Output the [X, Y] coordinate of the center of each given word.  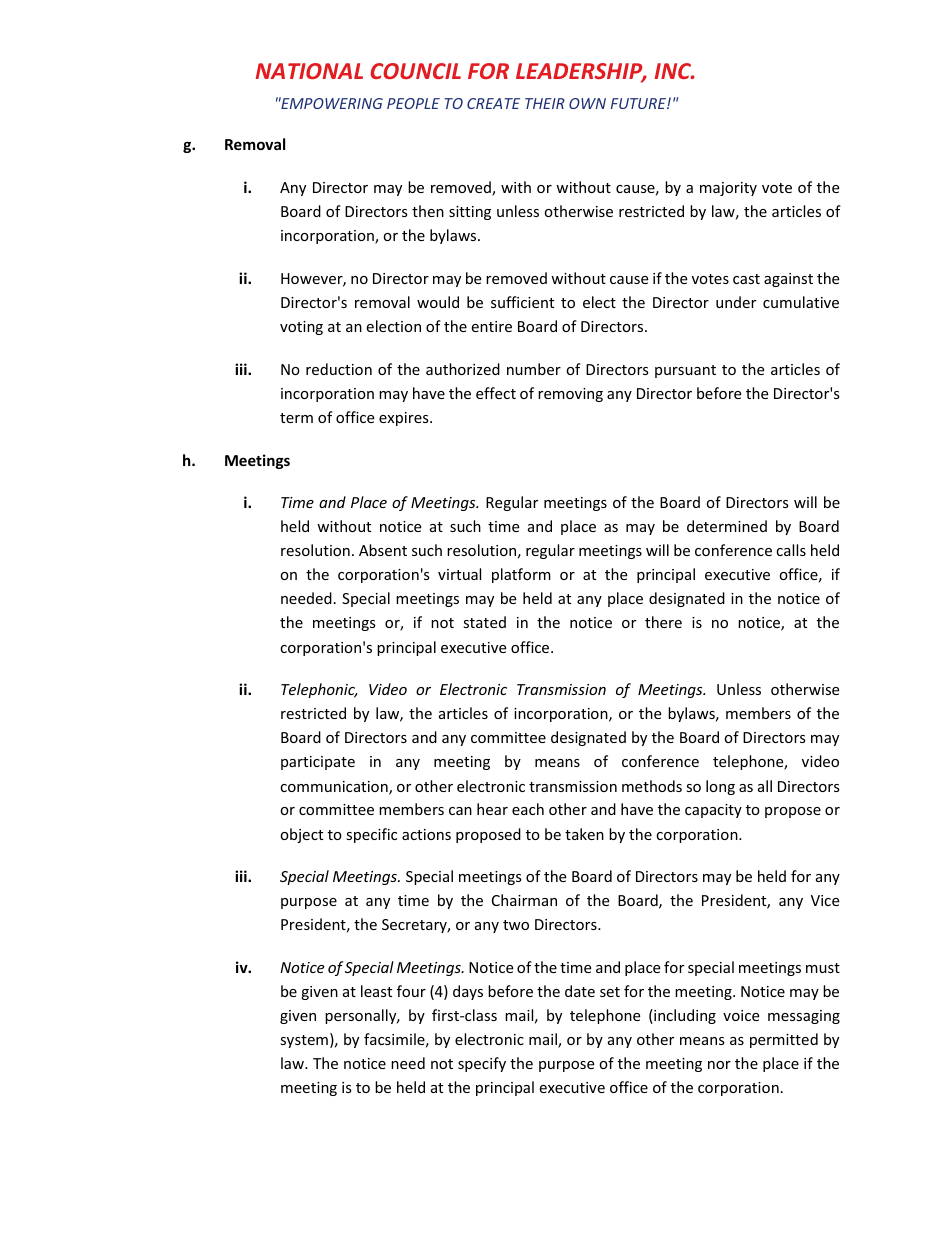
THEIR [545, 103]
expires [405, 419]
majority [728, 189]
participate [318, 763]
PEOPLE [413, 103]
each [528, 809]
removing [570, 395]
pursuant [685, 371]
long [720, 787]
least [376, 991]
